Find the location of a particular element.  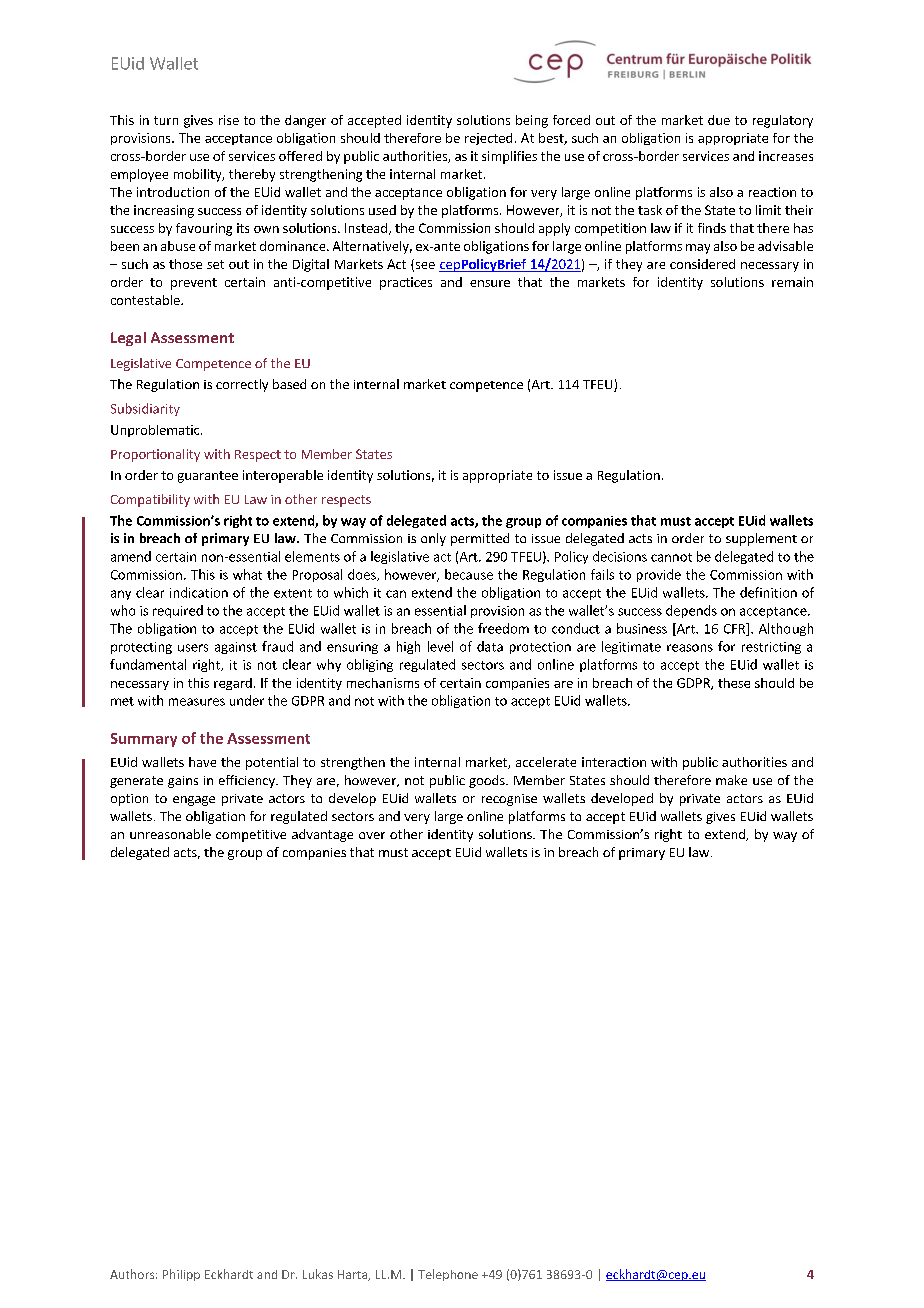

Telephone is located at coordinates (448, 1275).
